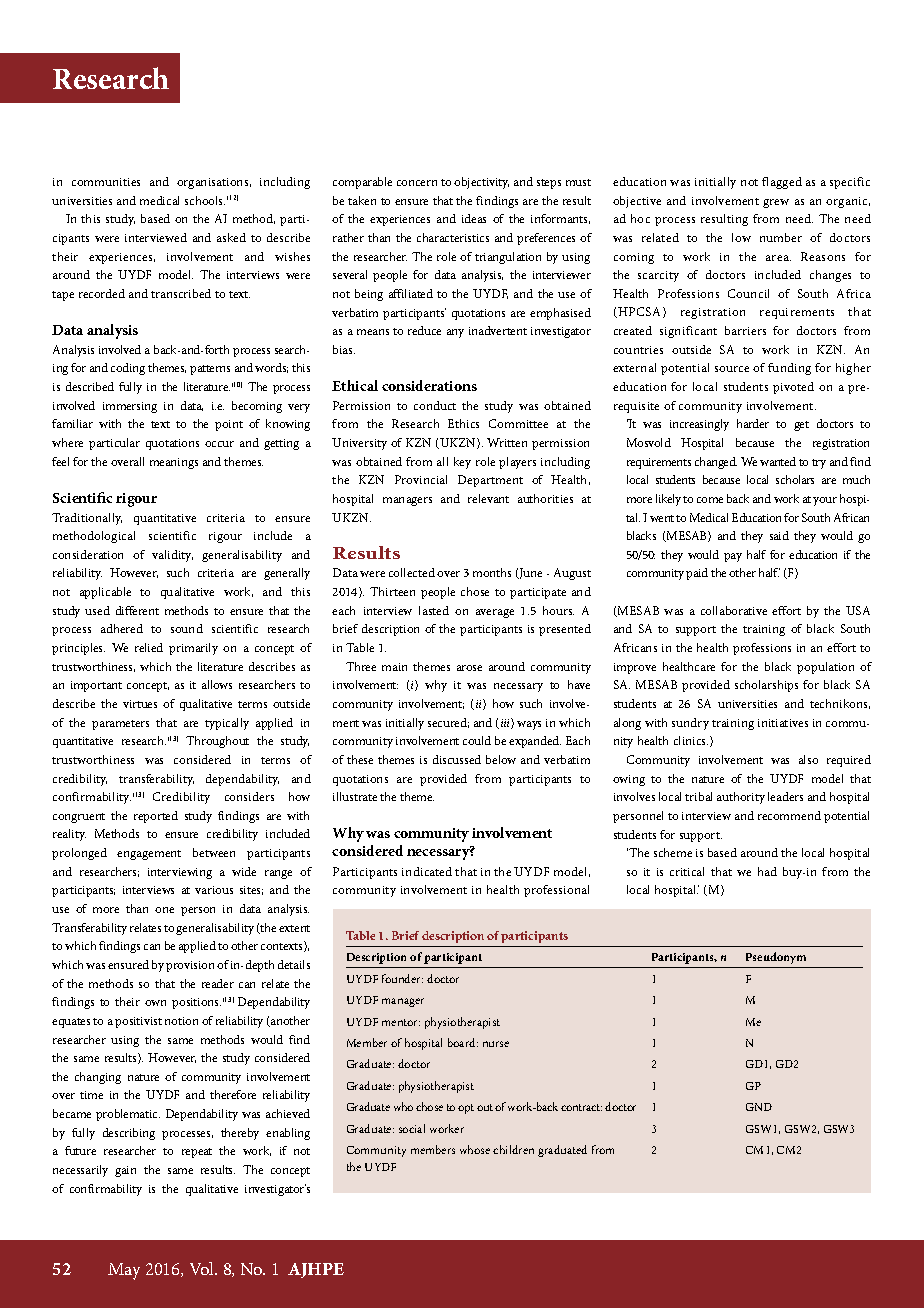  I want to click on initiatives, so click(783, 723).
